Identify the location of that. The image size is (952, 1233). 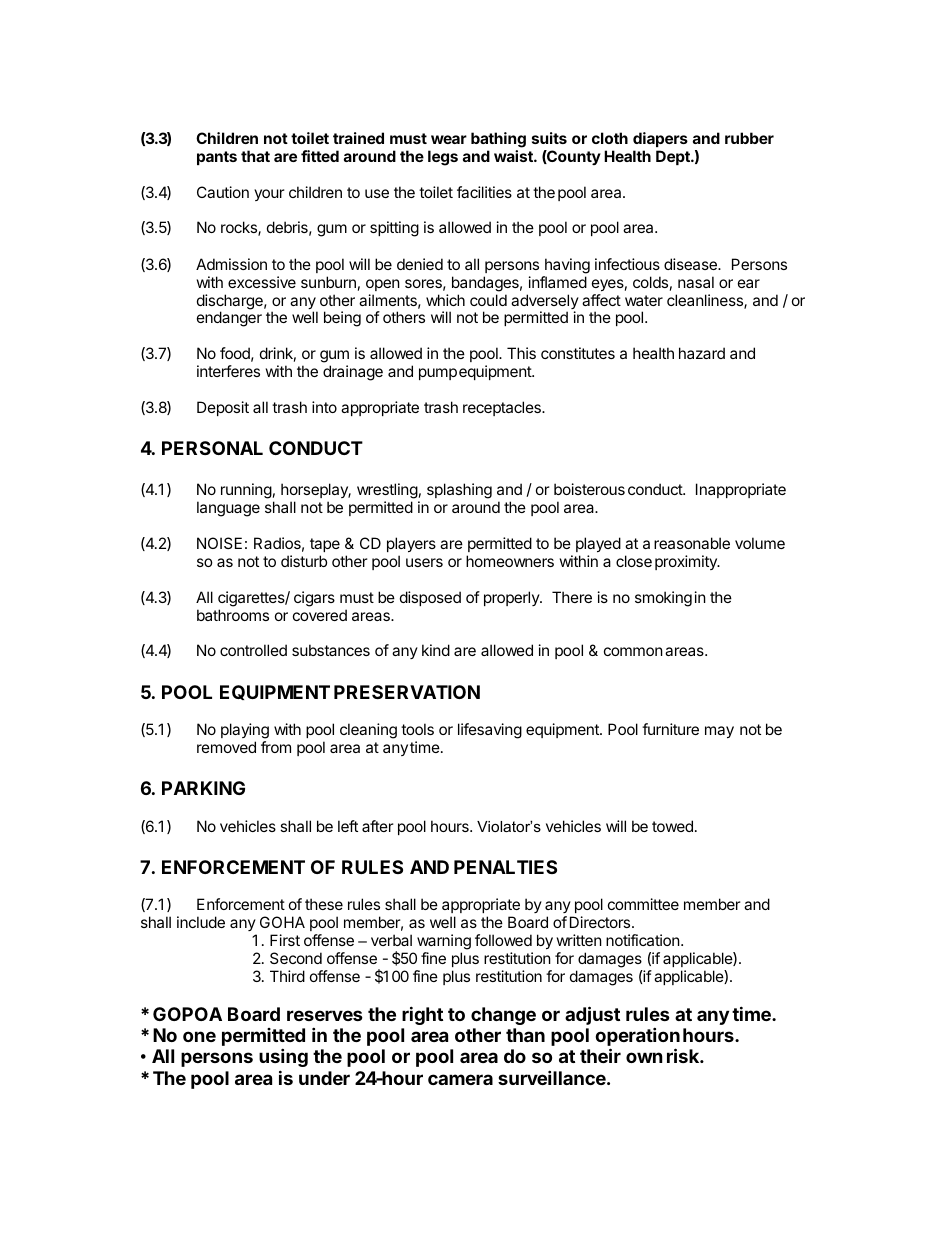
(255, 156).
